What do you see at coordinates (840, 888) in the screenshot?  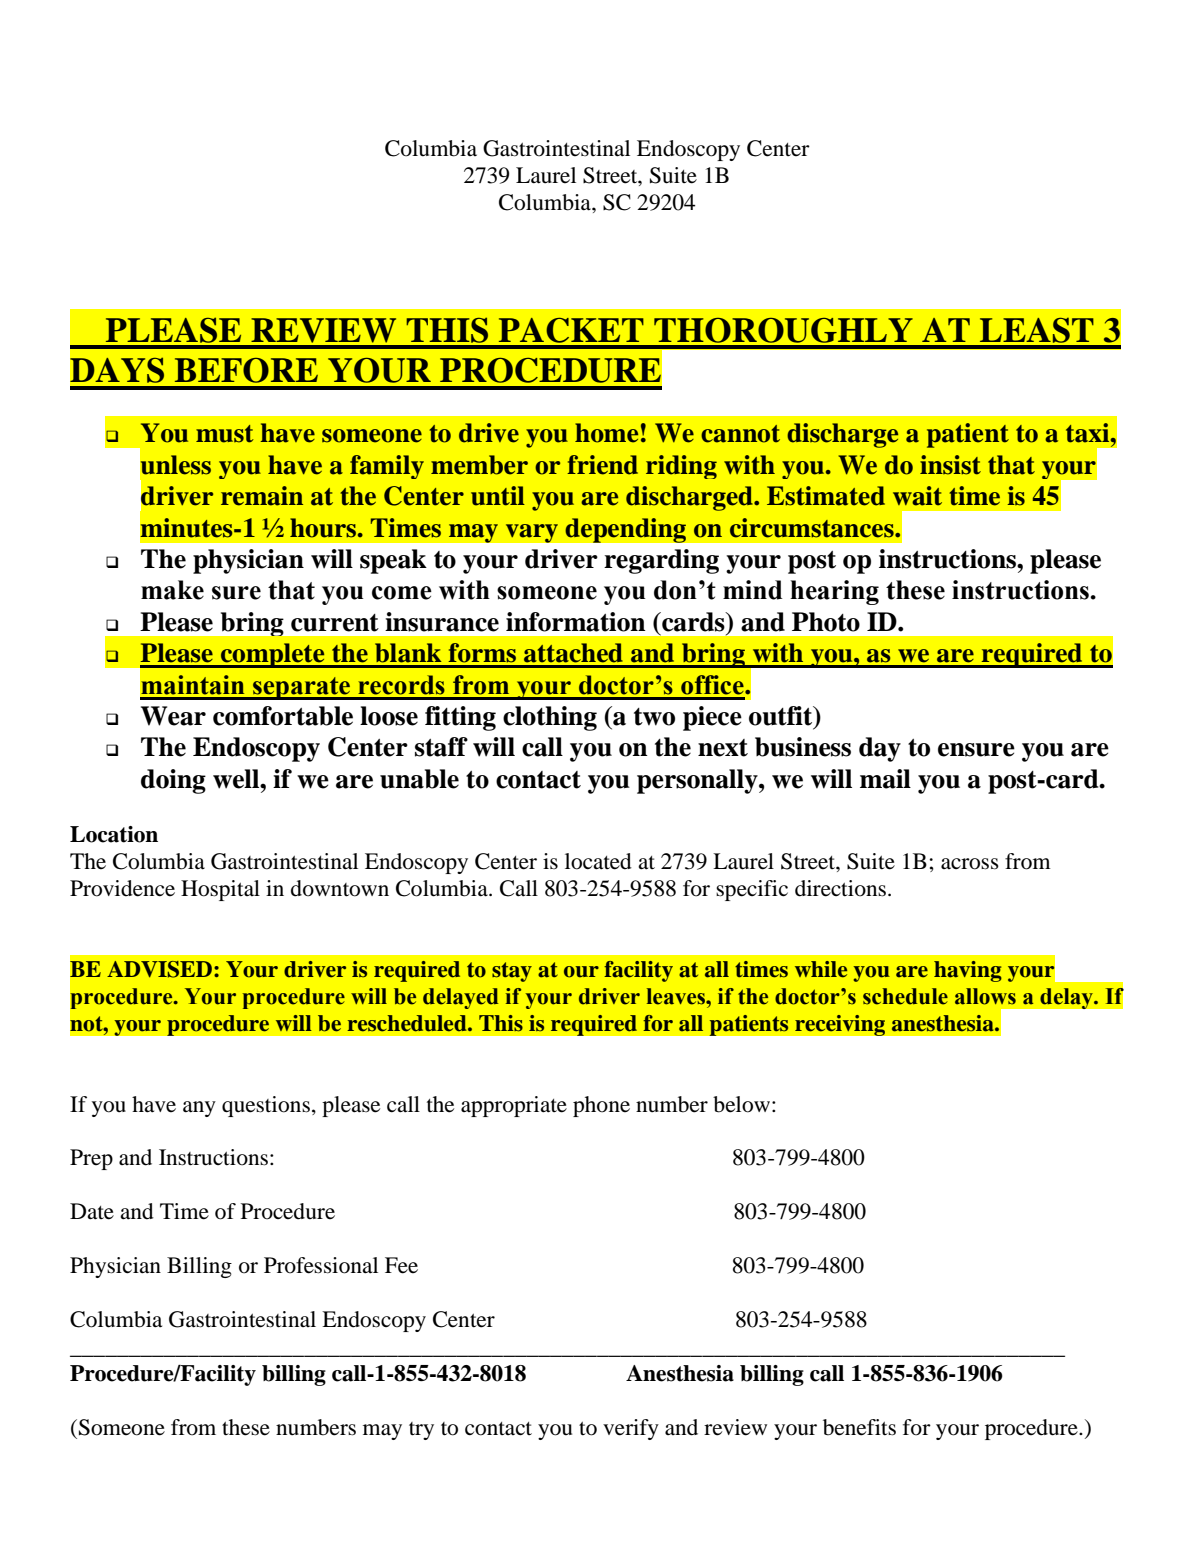 I see `directions` at bounding box center [840, 888].
